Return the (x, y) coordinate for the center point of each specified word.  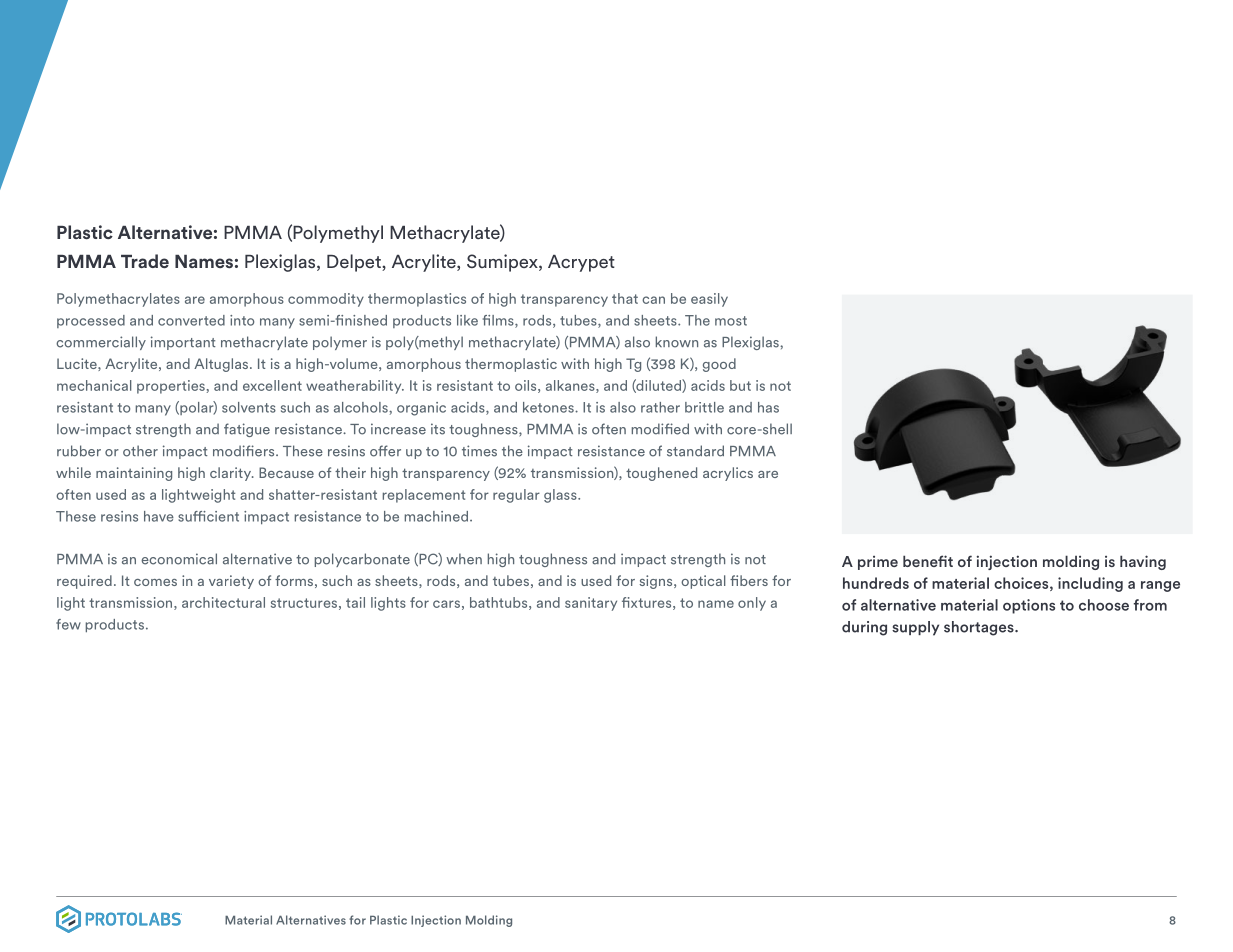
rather (660, 407)
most (731, 321)
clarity (232, 474)
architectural (223, 602)
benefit (928, 561)
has (768, 407)
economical (179, 559)
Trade (145, 261)
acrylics (728, 474)
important (183, 343)
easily (709, 300)
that (625, 298)
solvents (249, 407)
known (677, 342)
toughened (661, 474)
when (464, 559)
